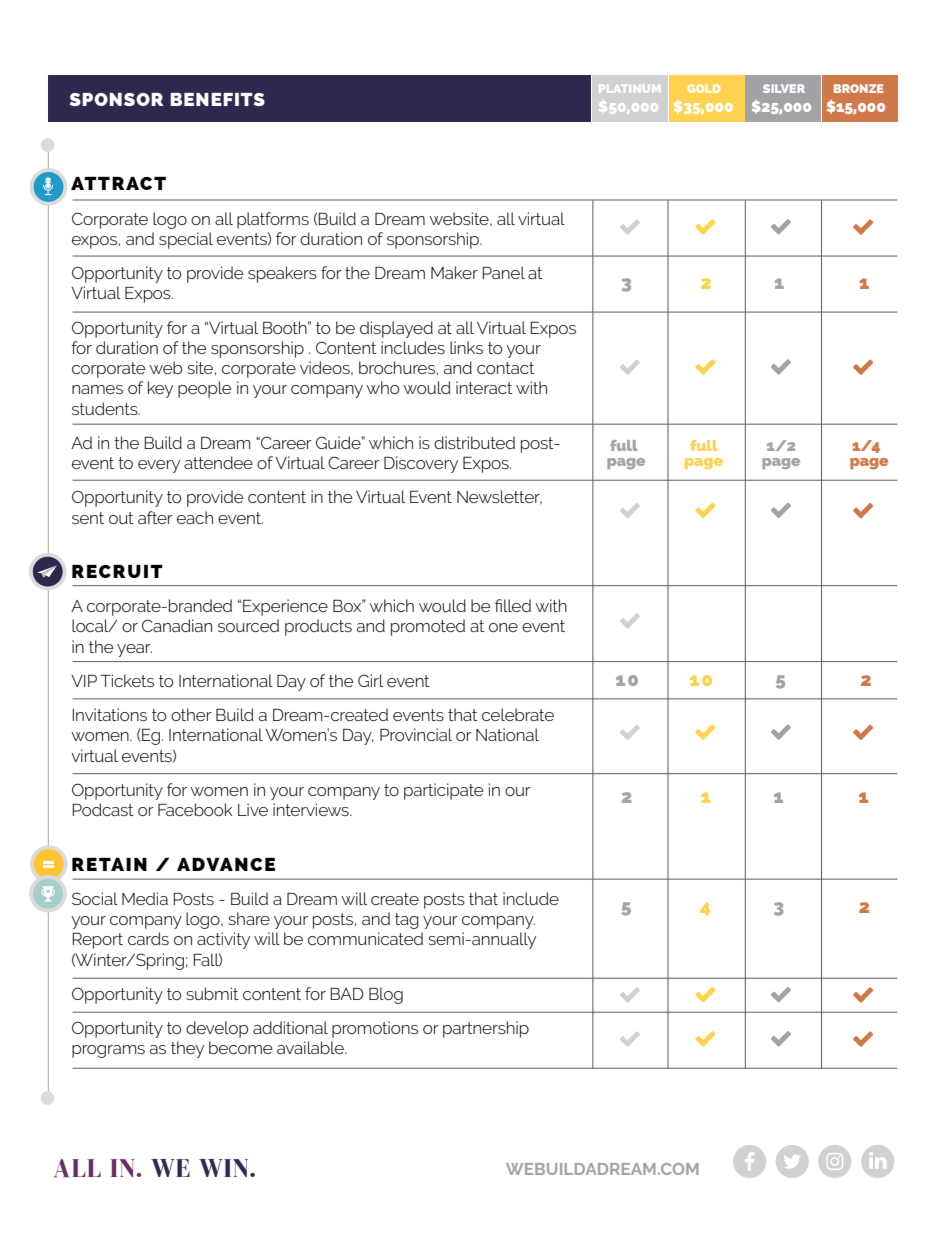  What do you see at coordinates (784, 88) in the screenshot?
I see `SILVER` at bounding box center [784, 88].
